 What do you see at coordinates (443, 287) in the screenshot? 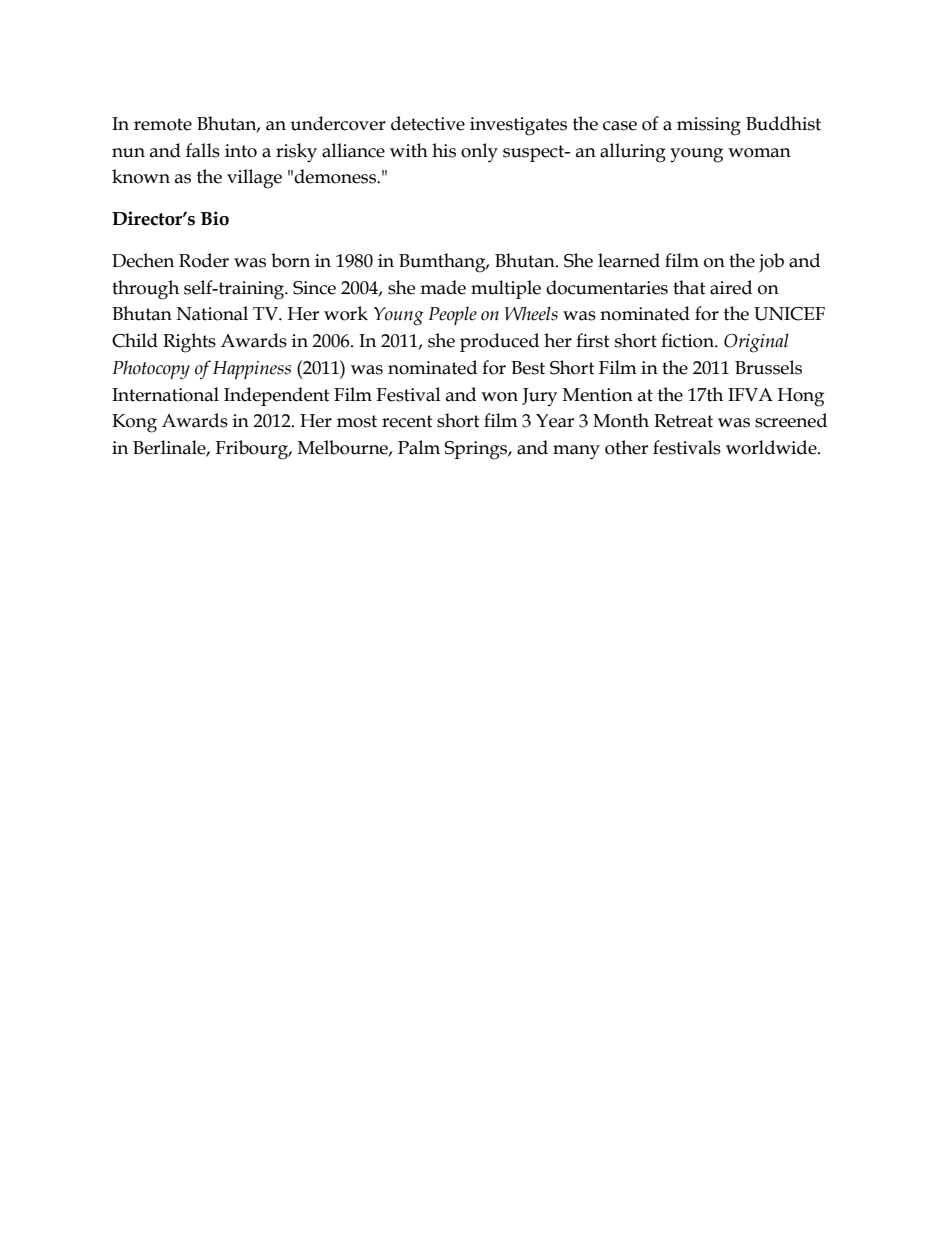
I see `made` at bounding box center [443, 287].
